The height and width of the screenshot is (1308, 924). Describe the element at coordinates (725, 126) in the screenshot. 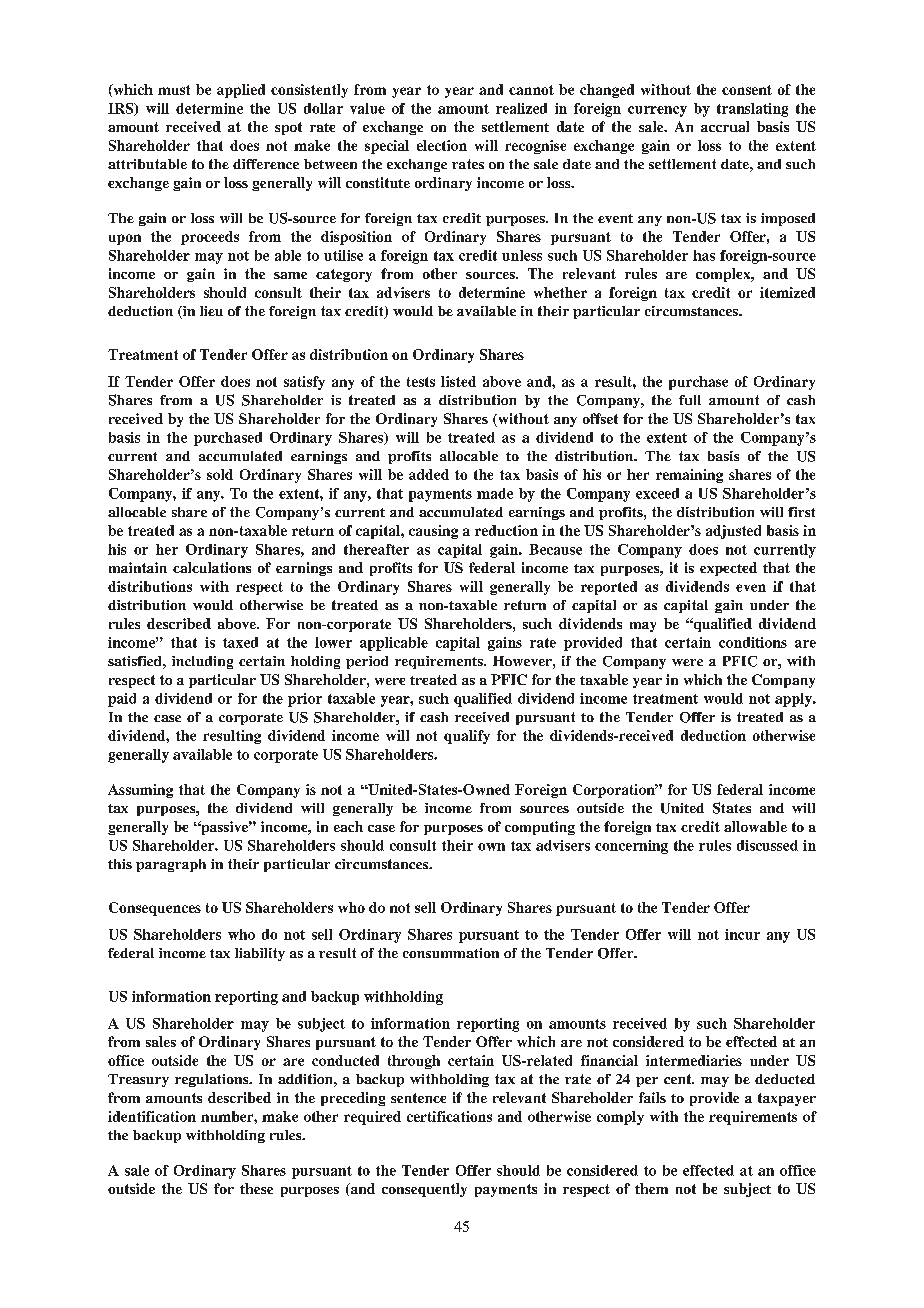

I see `accrual` at that location.
